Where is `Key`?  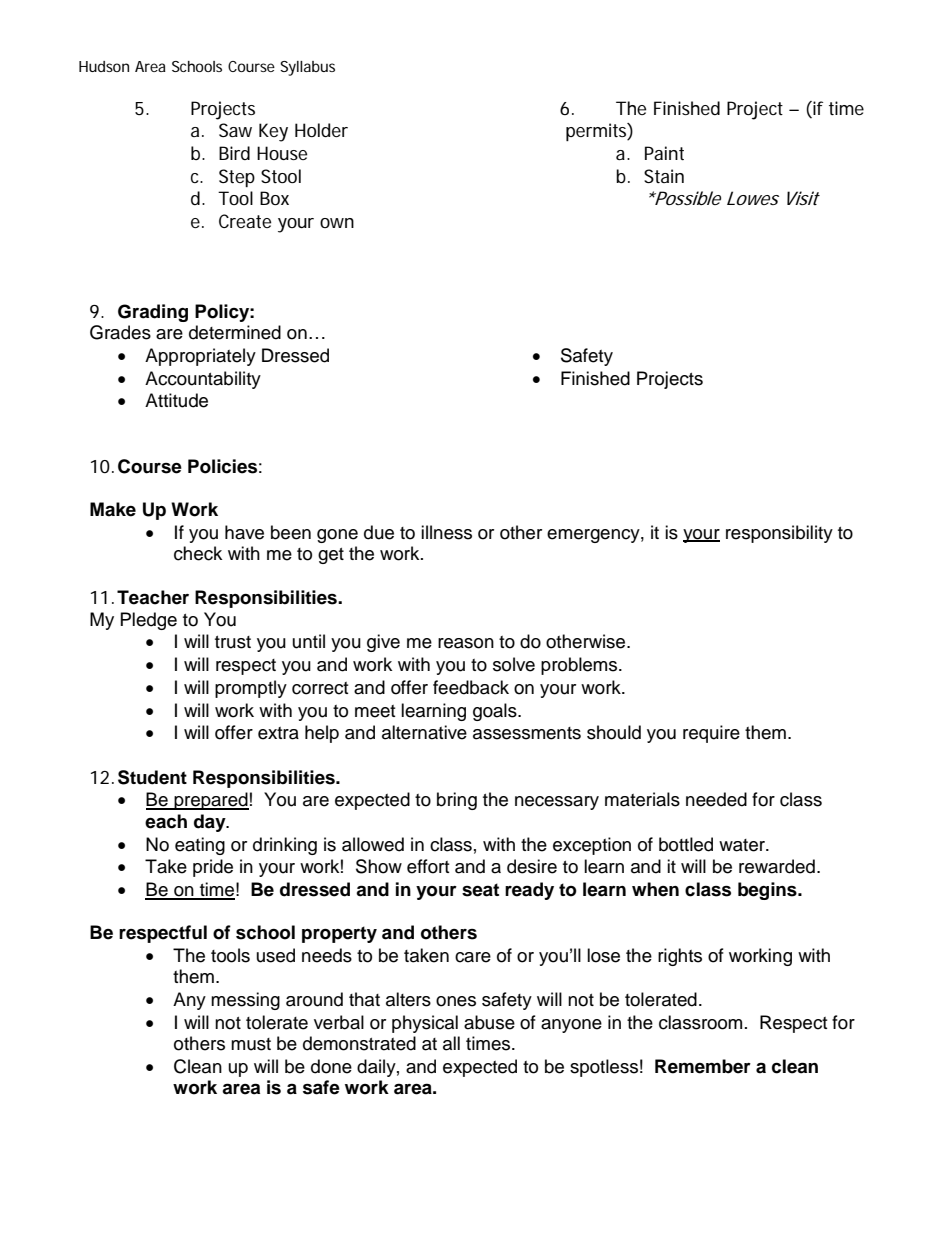
Key is located at coordinates (273, 132).
